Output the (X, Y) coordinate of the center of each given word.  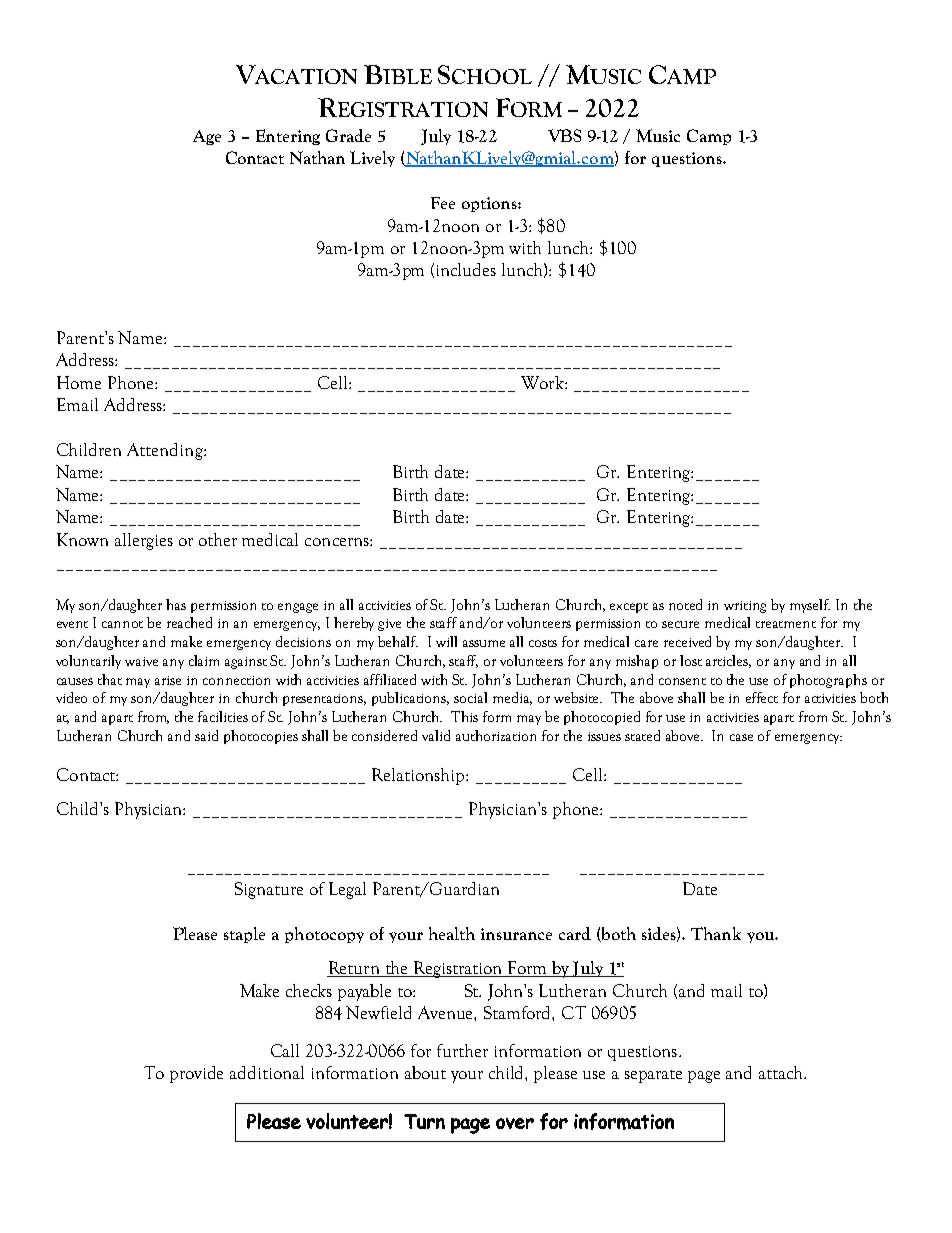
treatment (786, 624)
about (425, 1072)
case (741, 737)
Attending (166, 451)
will (446, 641)
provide (196, 1074)
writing (745, 607)
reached (189, 622)
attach (782, 1072)
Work (543, 382)
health (452, 933)
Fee (443, 203)
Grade (348, 135)
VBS (564, 135)
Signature (269, 890)
